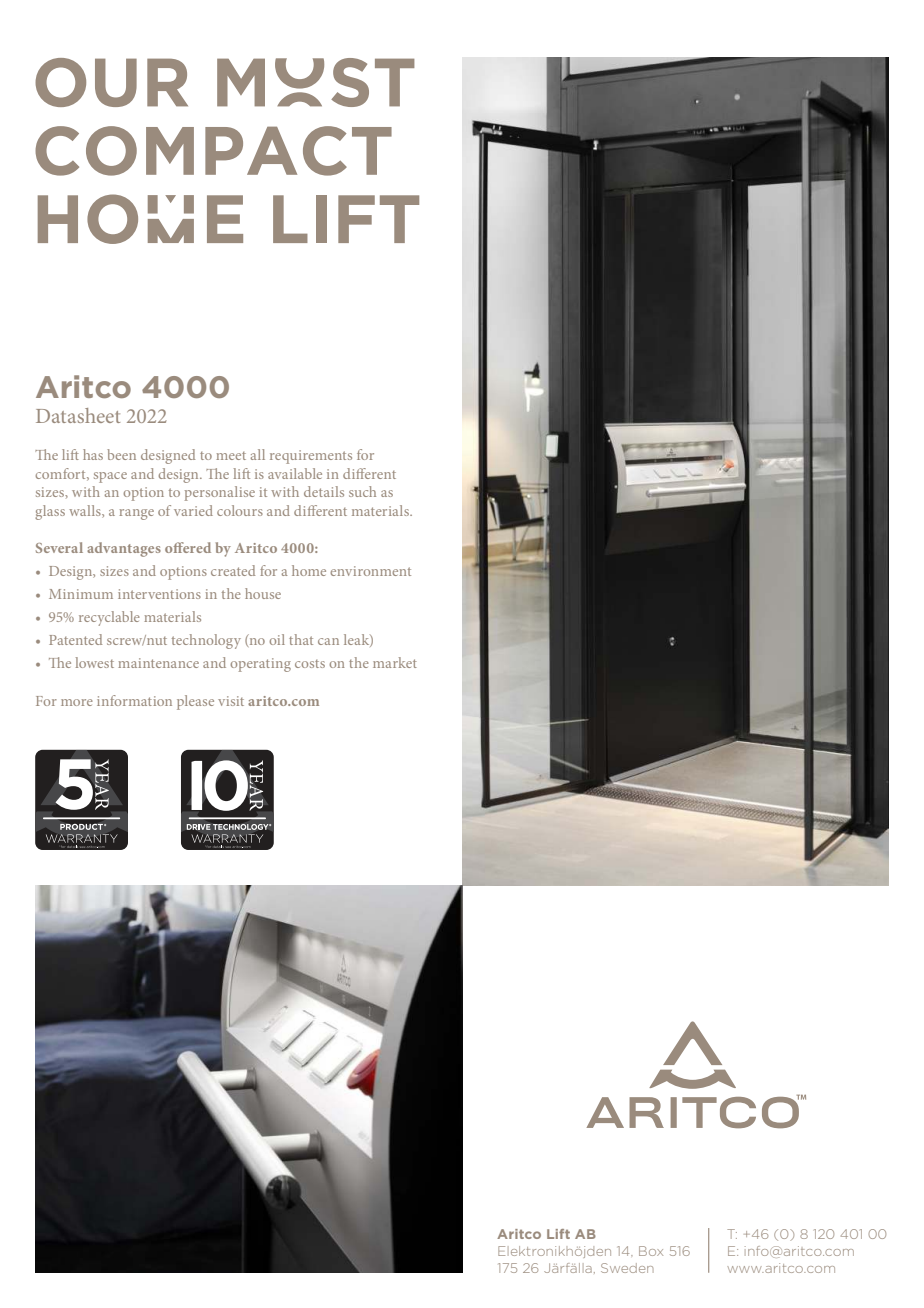 Image resolution: width=924 pixels, height=1308 pixels. Describe the element at coordinates (370, 571) in the document. I see `environment` at that location.
